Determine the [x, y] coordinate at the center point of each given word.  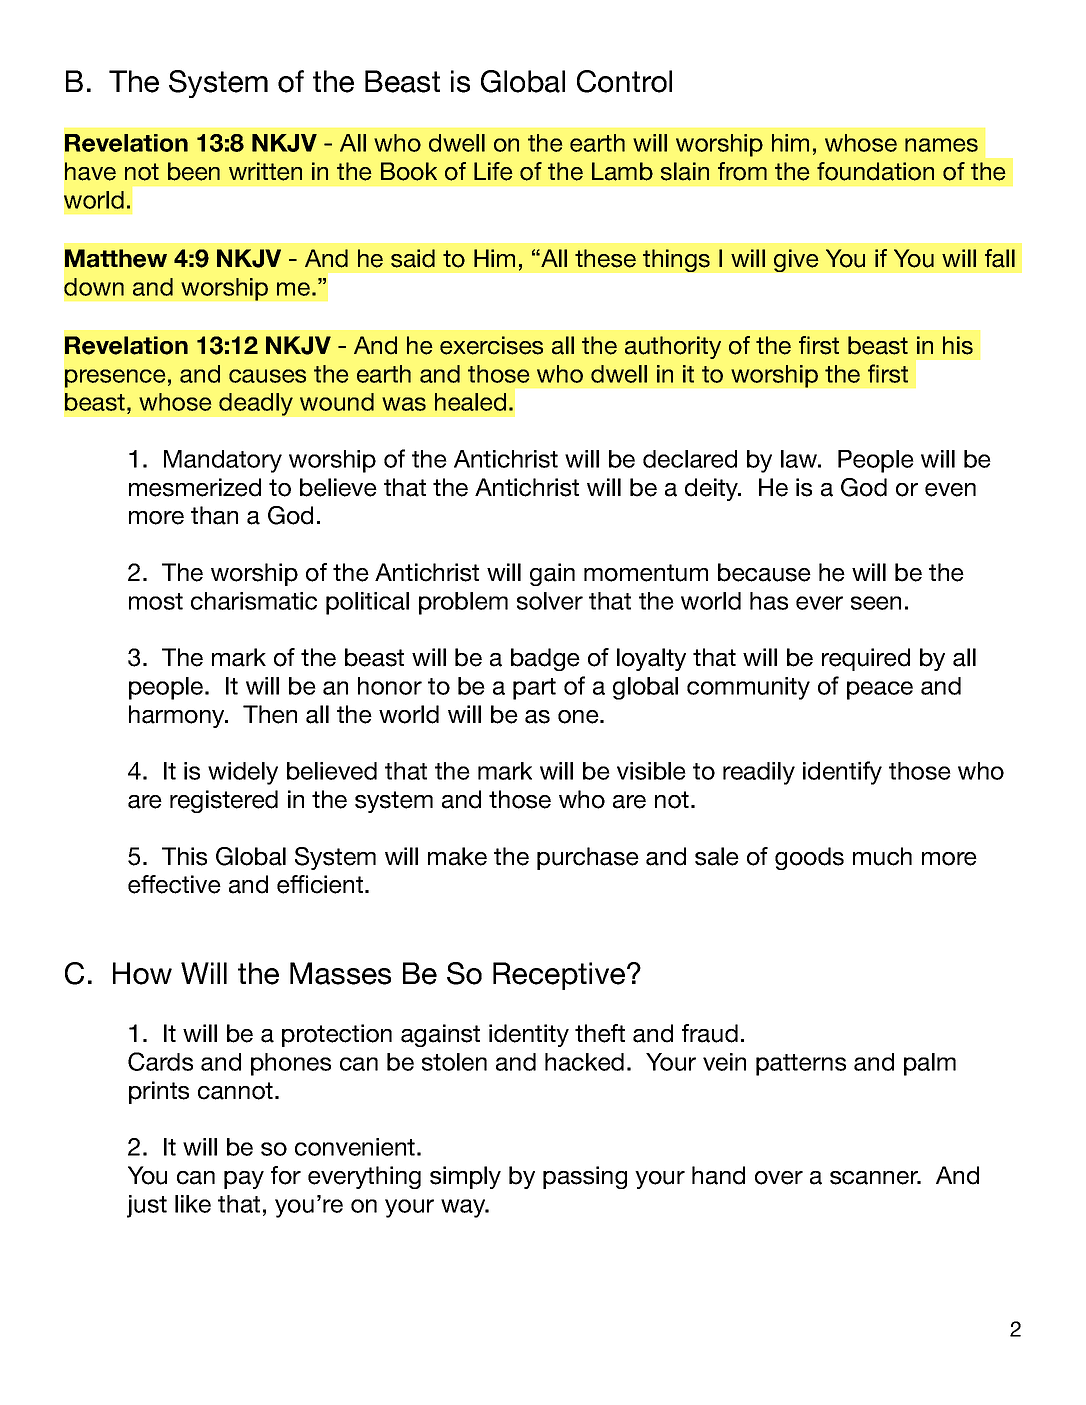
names [941, 145]
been [194, 171]
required [866, 659]
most [156, 601]
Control [624, 81]
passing [585, 1177]
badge [545, 659]
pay [244, 1180]
